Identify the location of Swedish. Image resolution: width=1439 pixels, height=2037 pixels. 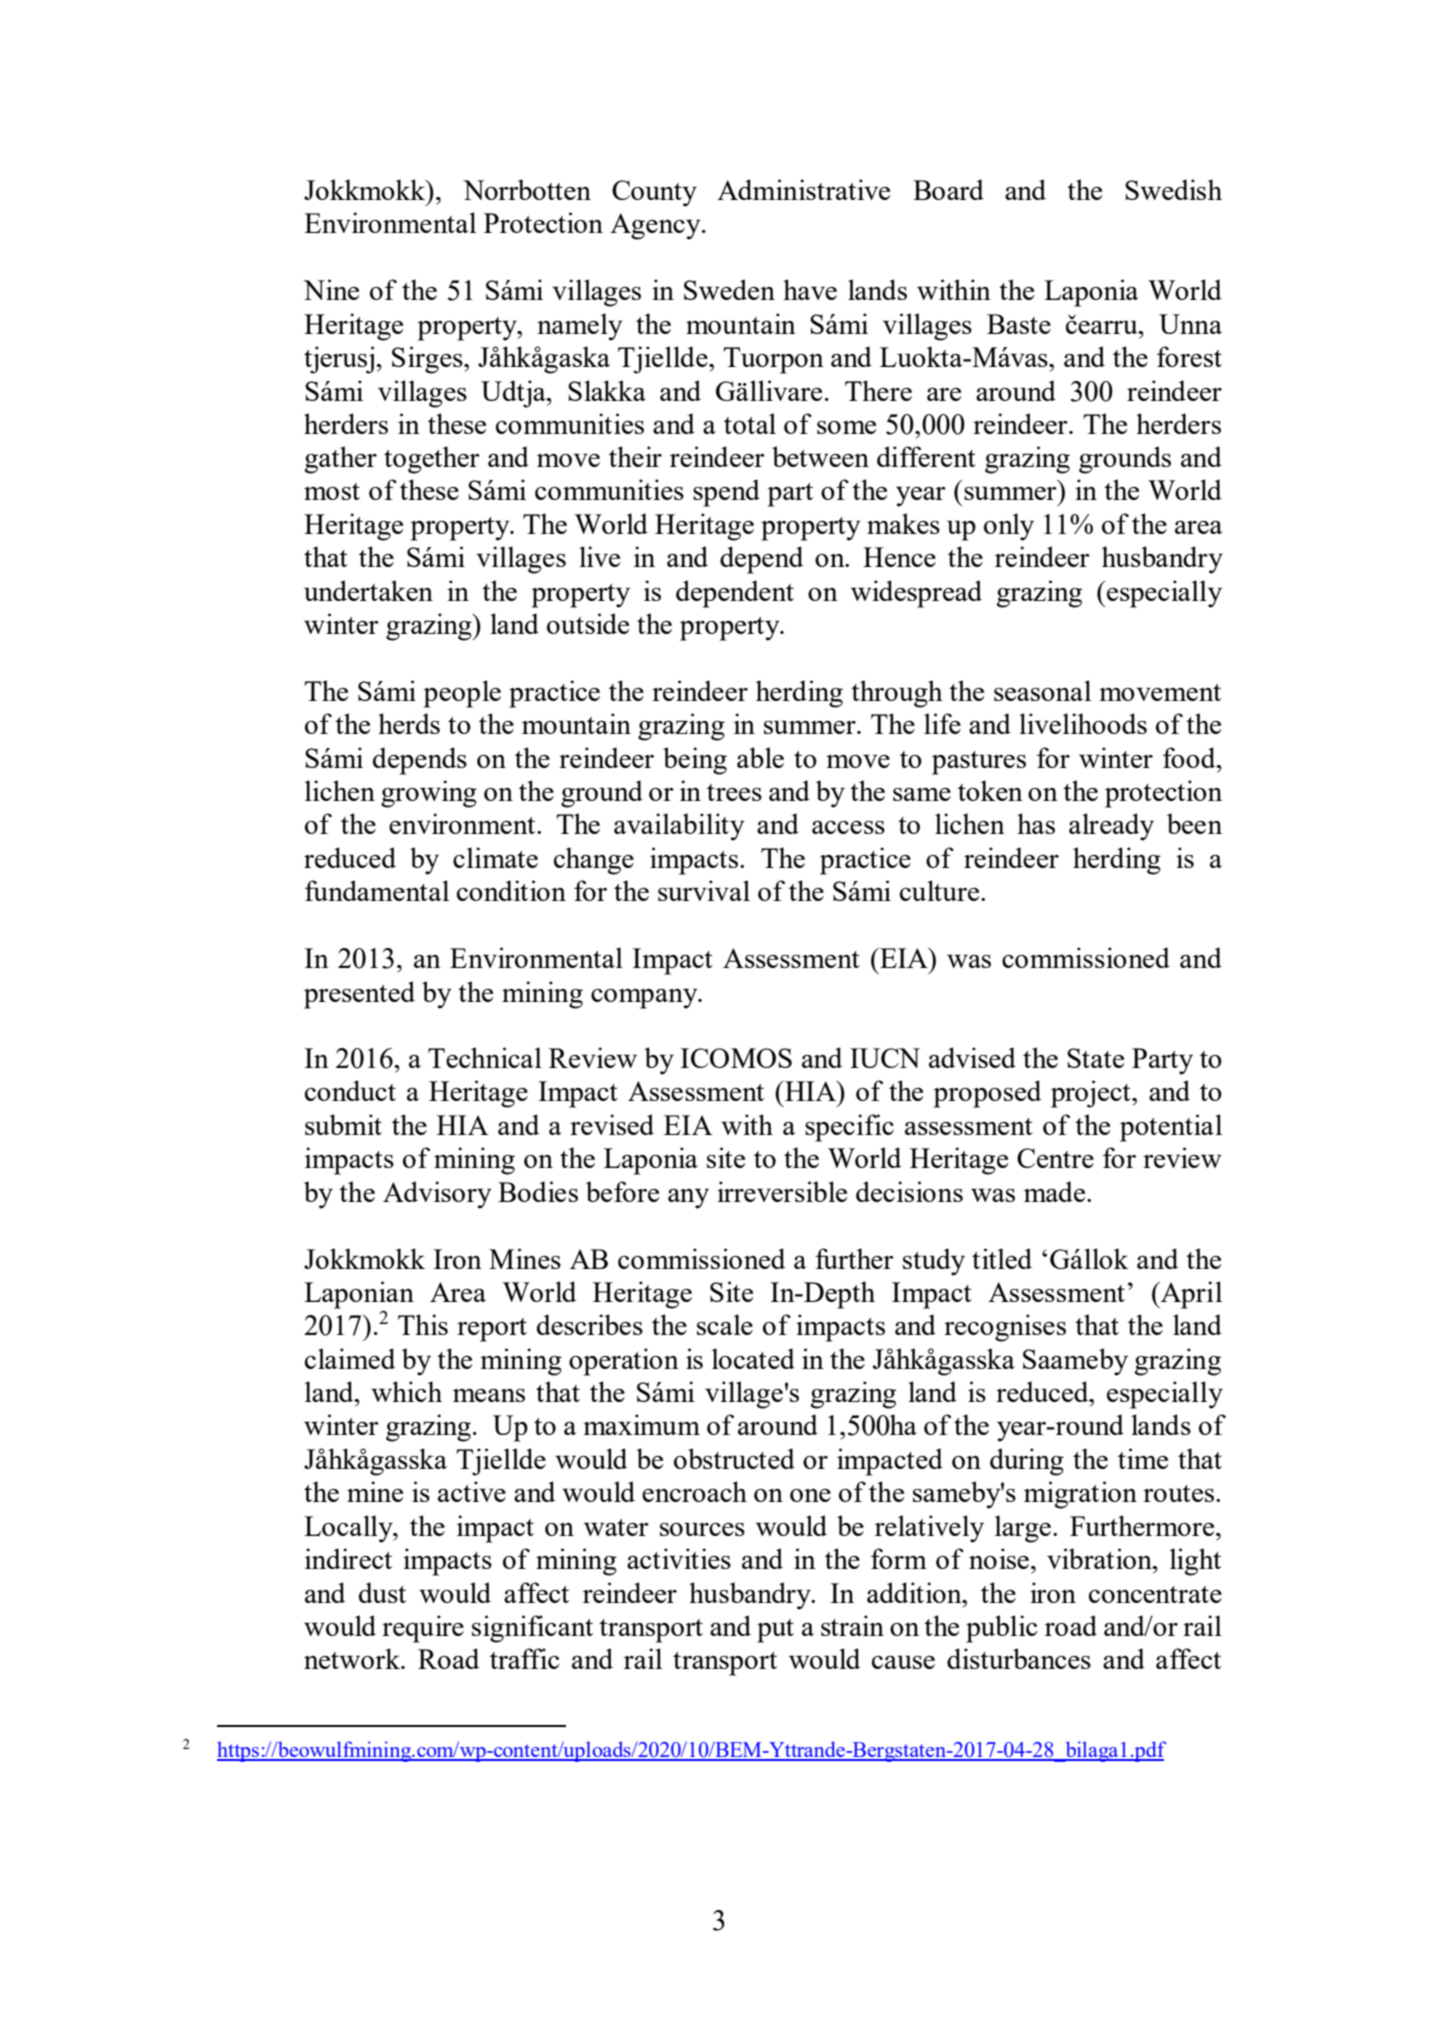
(1173, 189).
